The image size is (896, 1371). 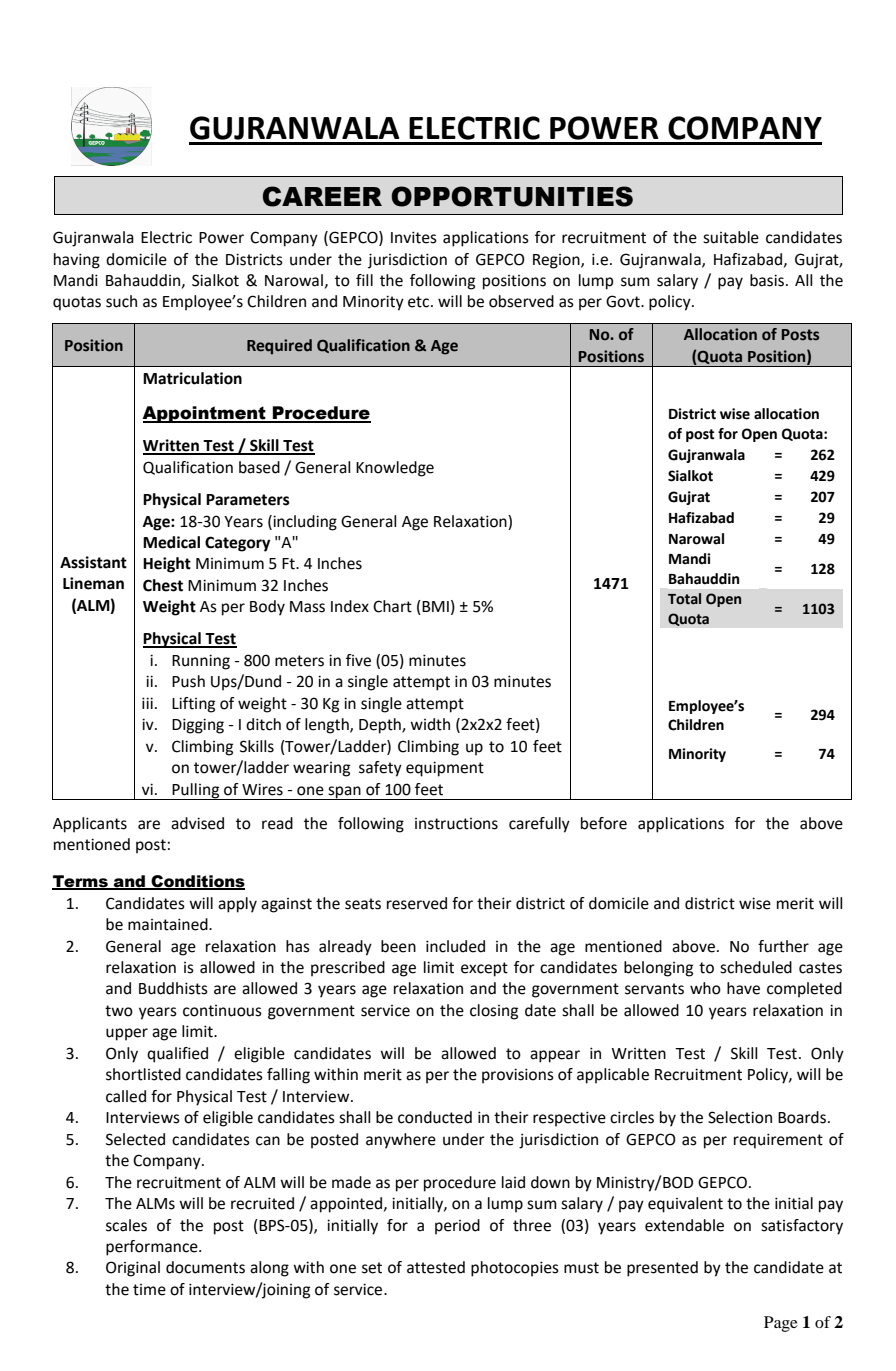 I want to click on scheduled, so click(x=756, y=967).
